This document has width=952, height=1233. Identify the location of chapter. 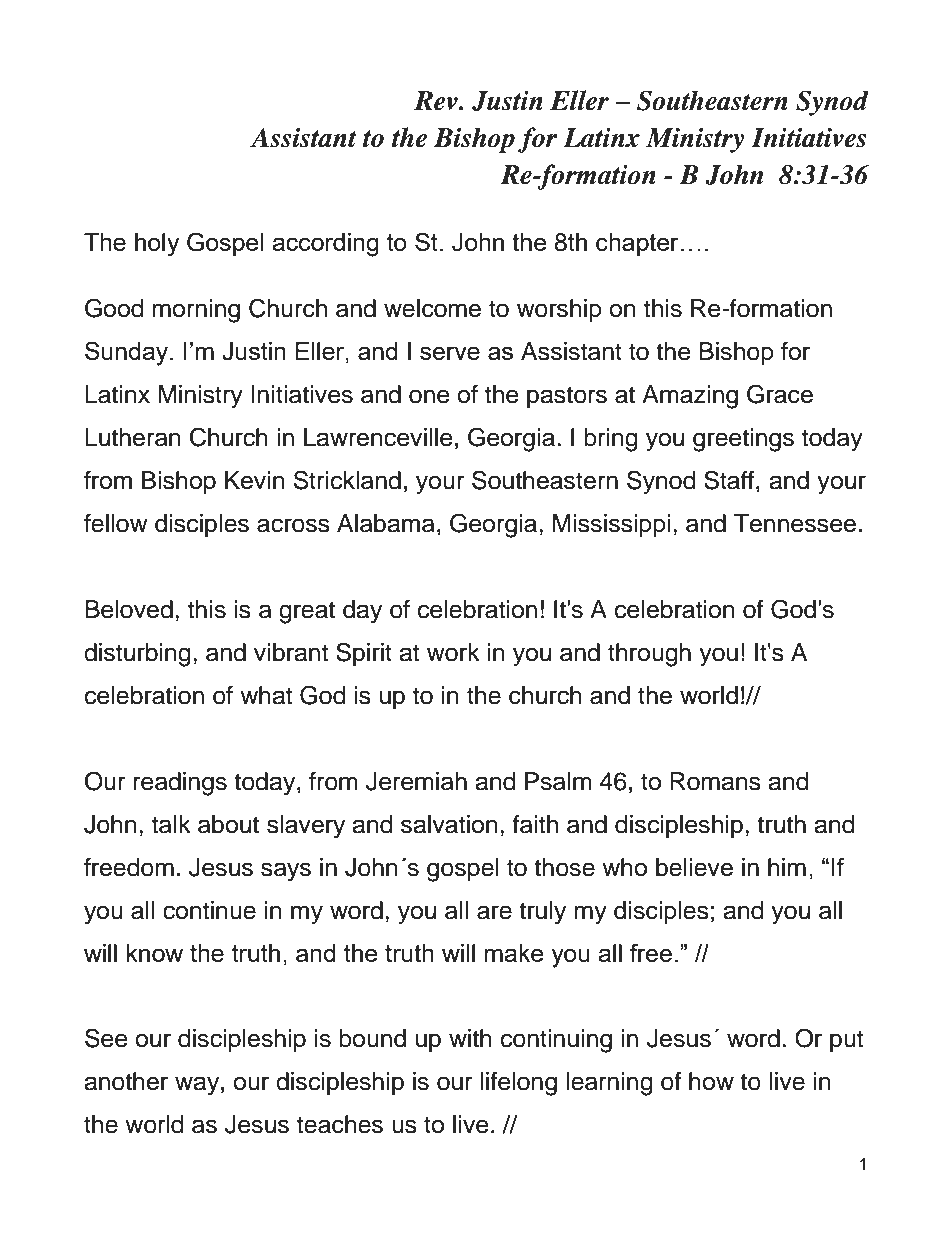
(637, 244).
